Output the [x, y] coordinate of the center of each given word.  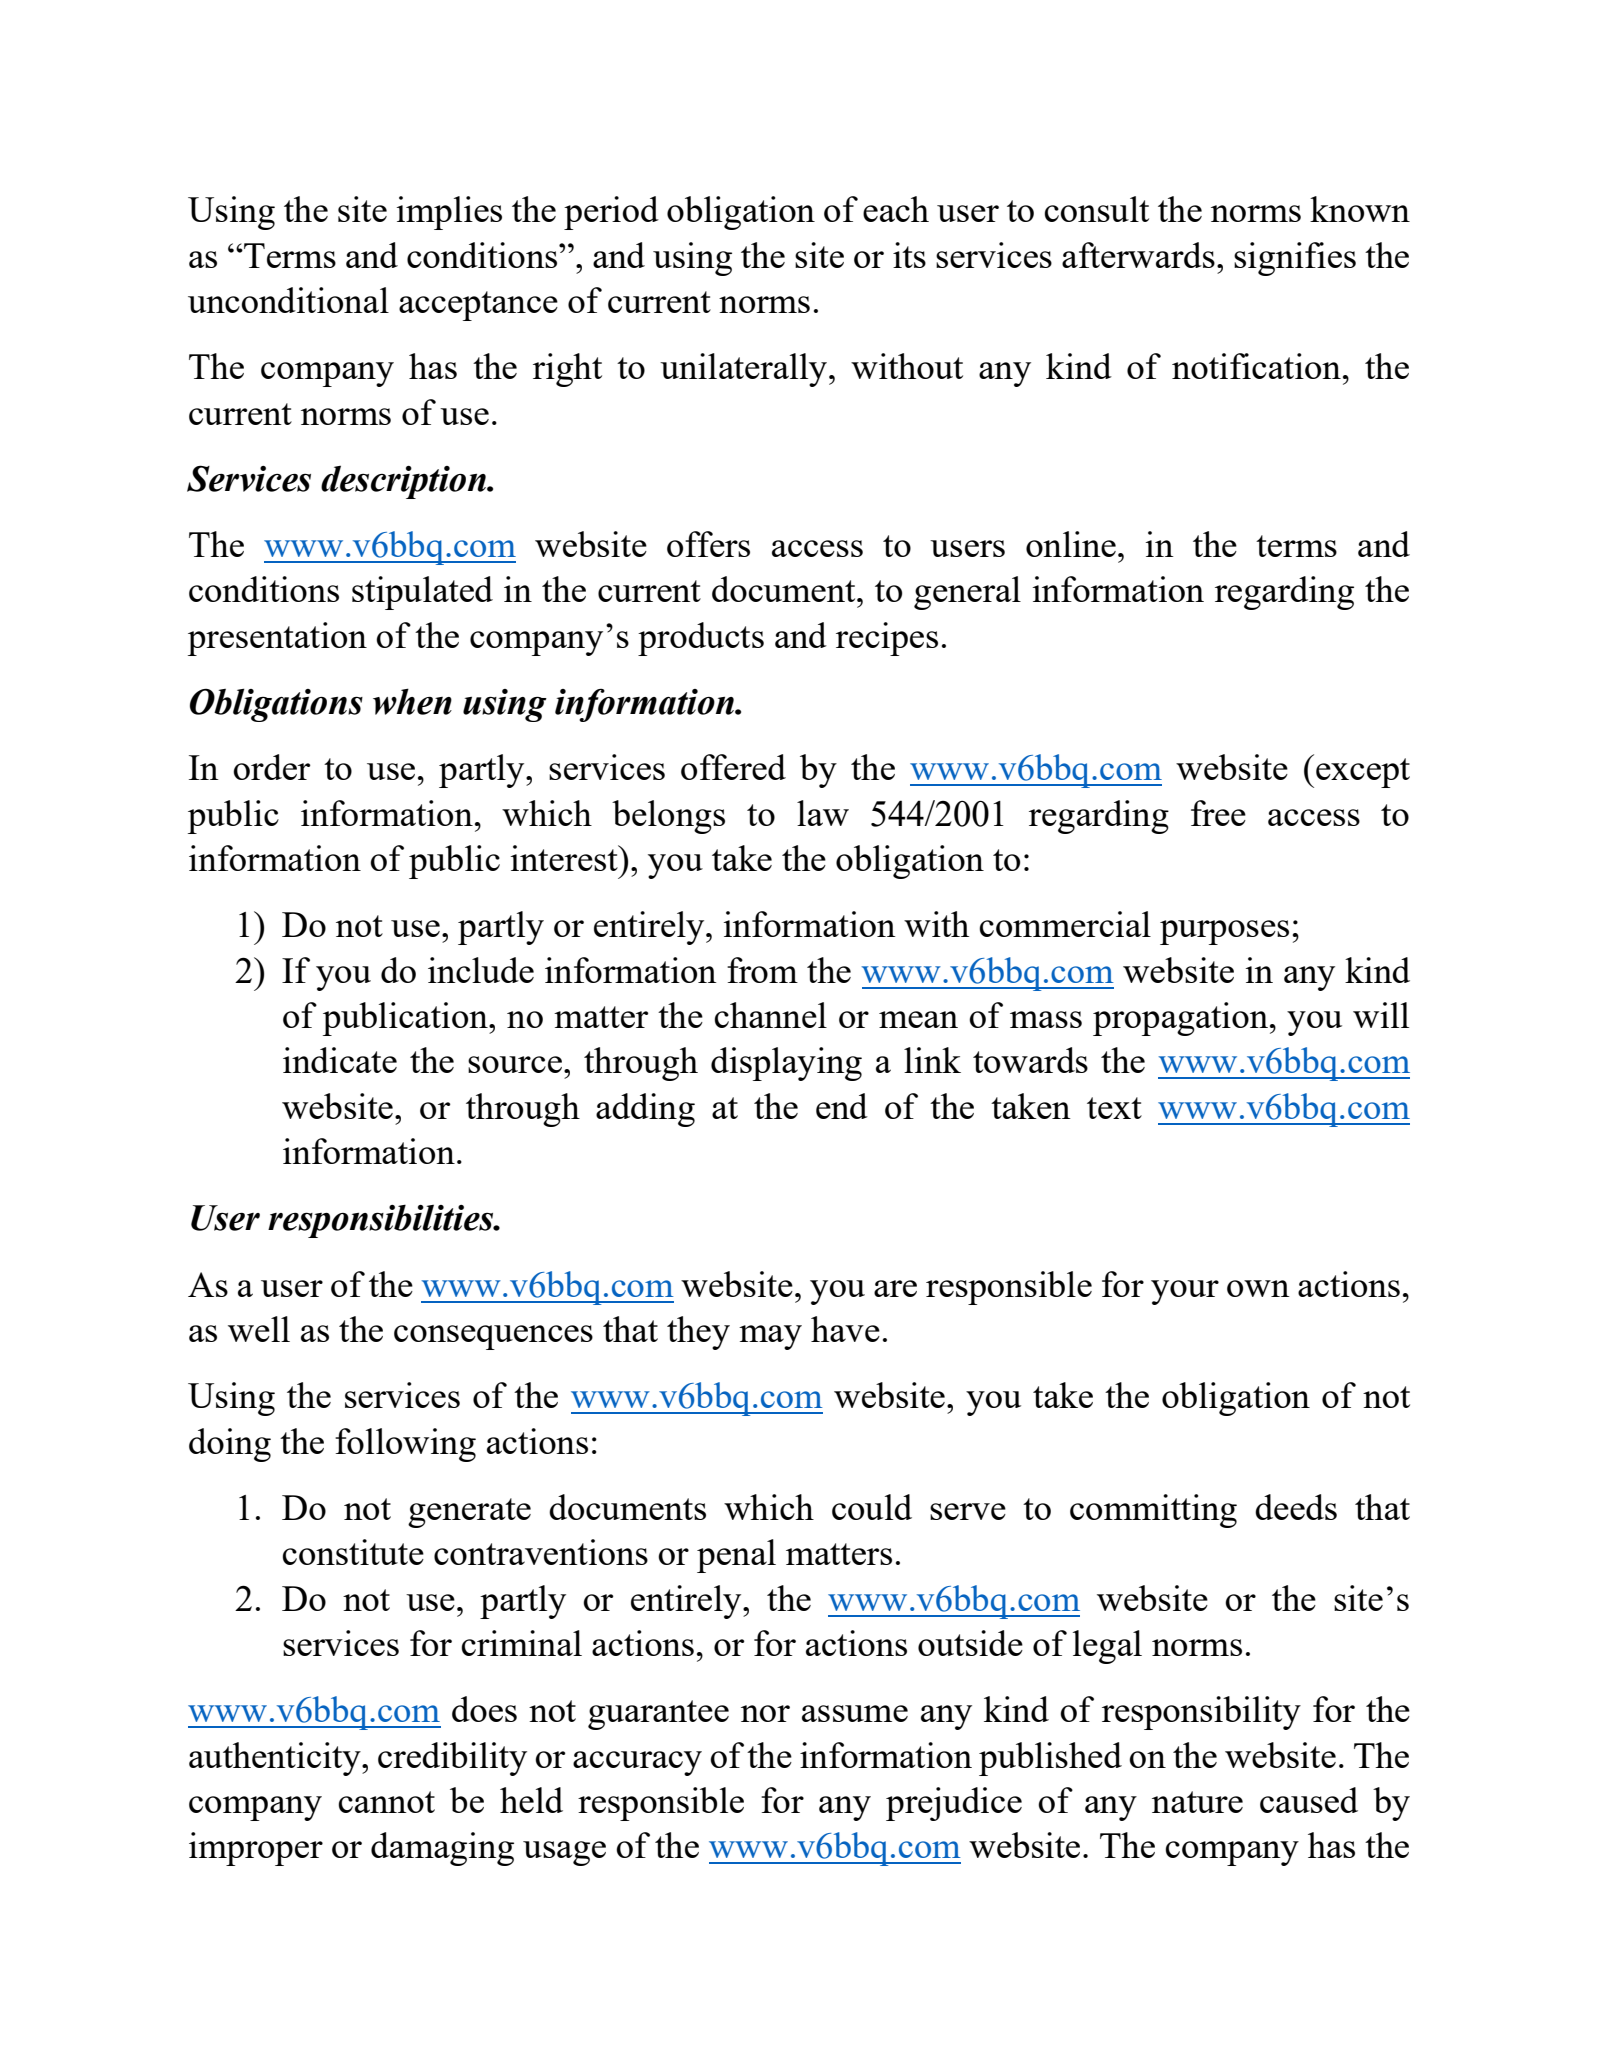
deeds [1296, 1507]
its [909, 255]
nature [1197, 1802]
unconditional [288, 300]
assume [855, 1713]
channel [770, 1015]
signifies [1295, 259]
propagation [1180, 1019]
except [1363, 773]
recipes [887, 639]
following [405, 1445]
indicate [340, 1060]
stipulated [422, 593]
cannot [386, 1802]
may [770, 1337]
